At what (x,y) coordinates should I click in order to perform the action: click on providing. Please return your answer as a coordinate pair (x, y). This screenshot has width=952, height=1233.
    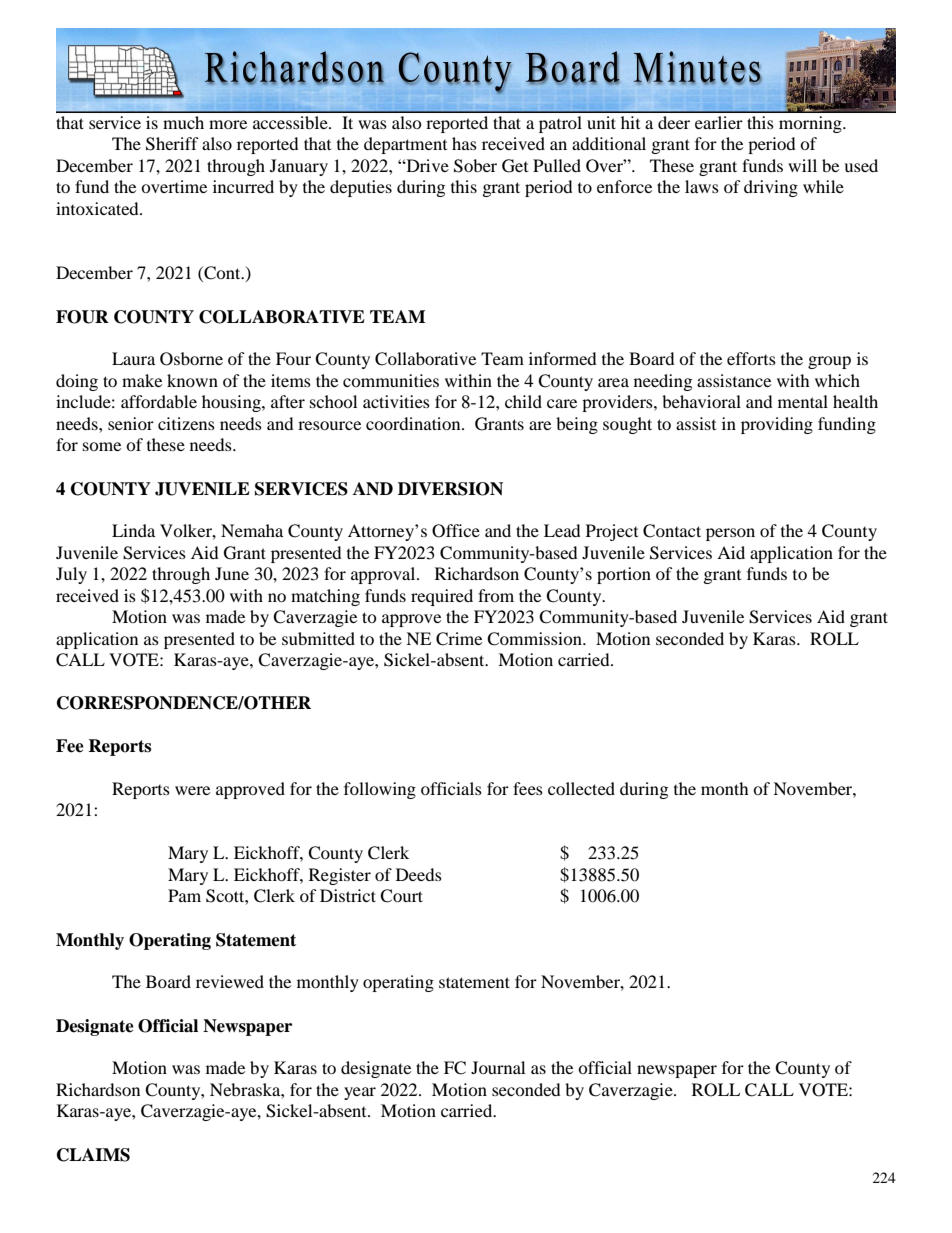
    Looking at the image, I should click on (777, 425).
